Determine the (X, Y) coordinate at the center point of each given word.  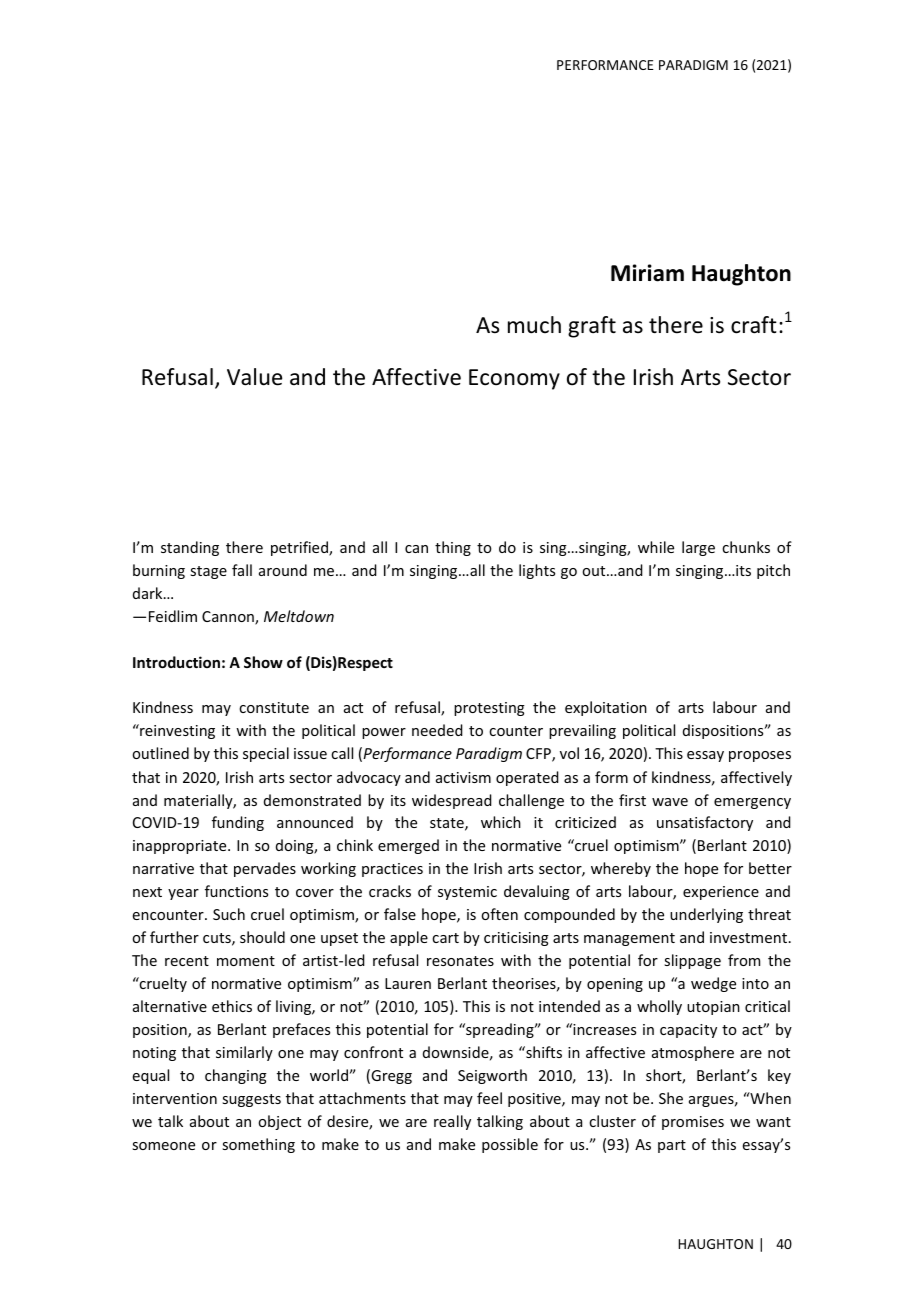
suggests (251, 1100)
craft (754, 325)
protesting (489, 709)
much (534, 325)
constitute (274, 707)
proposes (760, 756)
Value (254, 377)
